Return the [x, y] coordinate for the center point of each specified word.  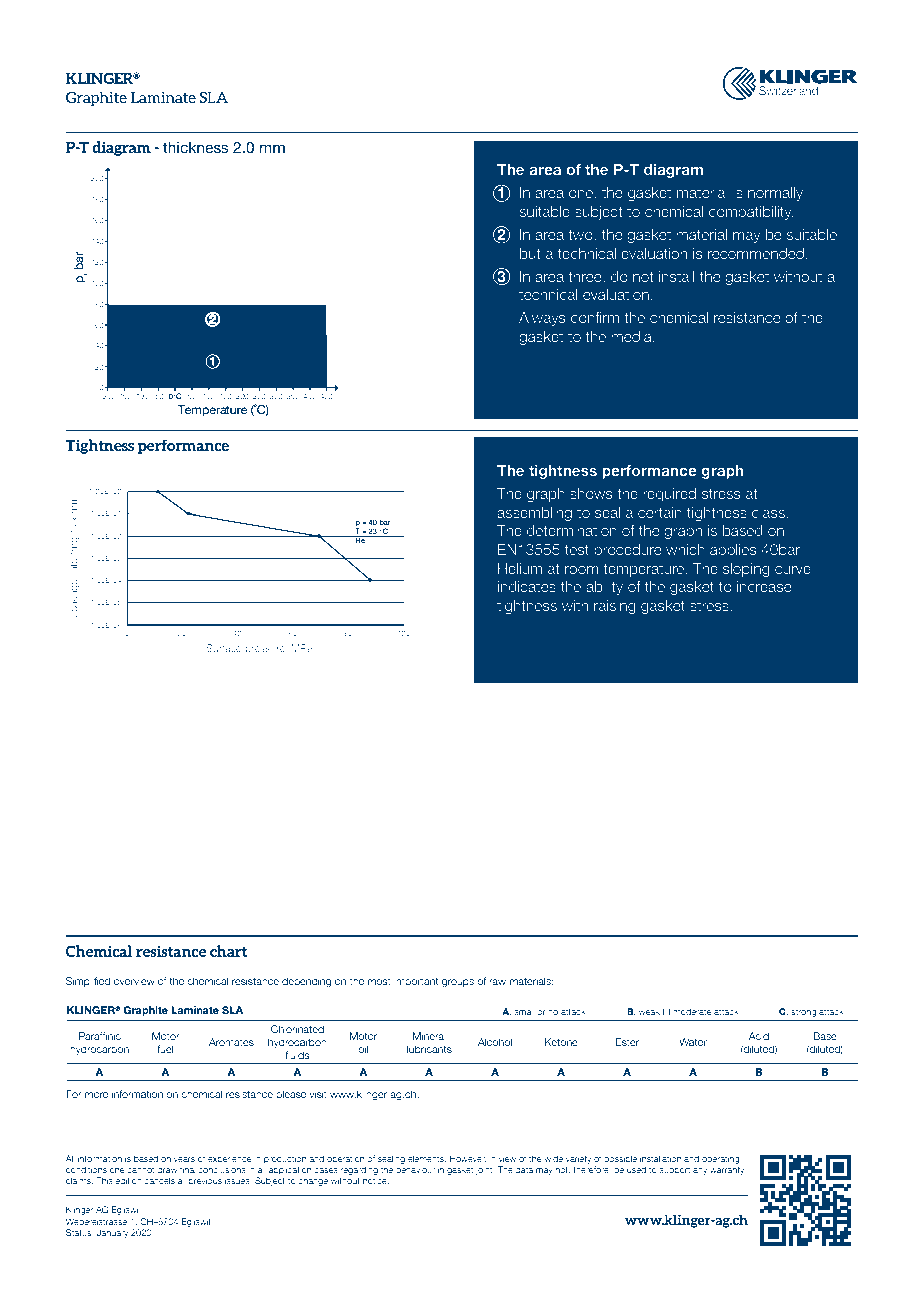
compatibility [751, 213]
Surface [223, 648]
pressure [265, 650]
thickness [196, 147]
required [669, 495]
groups [458, 983]
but [530, 253]
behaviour [415, 1169]
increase [764, 586]
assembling [534, 514]
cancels [159, 1180]
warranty [727, 1171]
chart [228, 951]
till [666, 1011]
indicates [527, 586]
